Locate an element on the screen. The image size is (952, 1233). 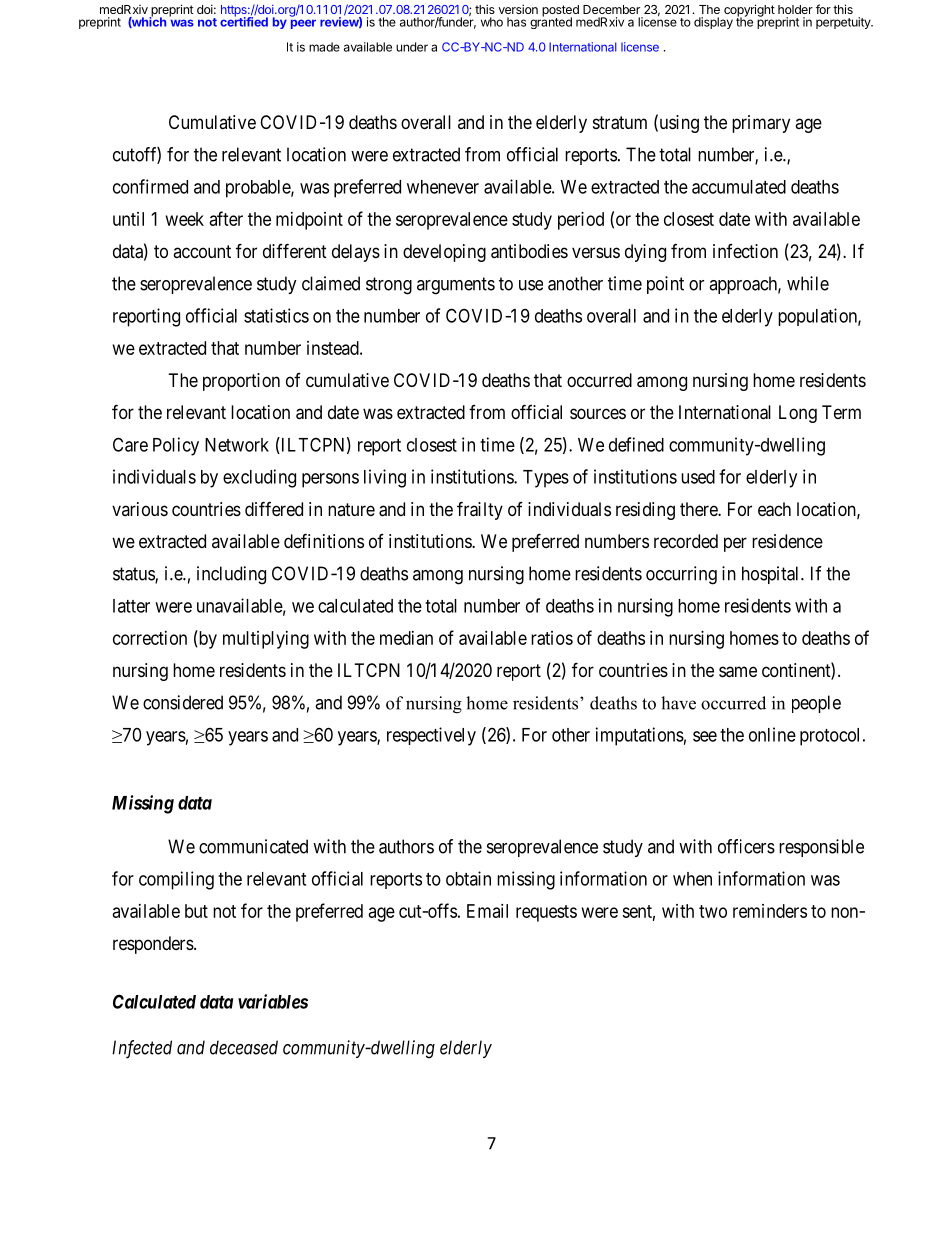
respectively is located at coordinates (431, 736).
